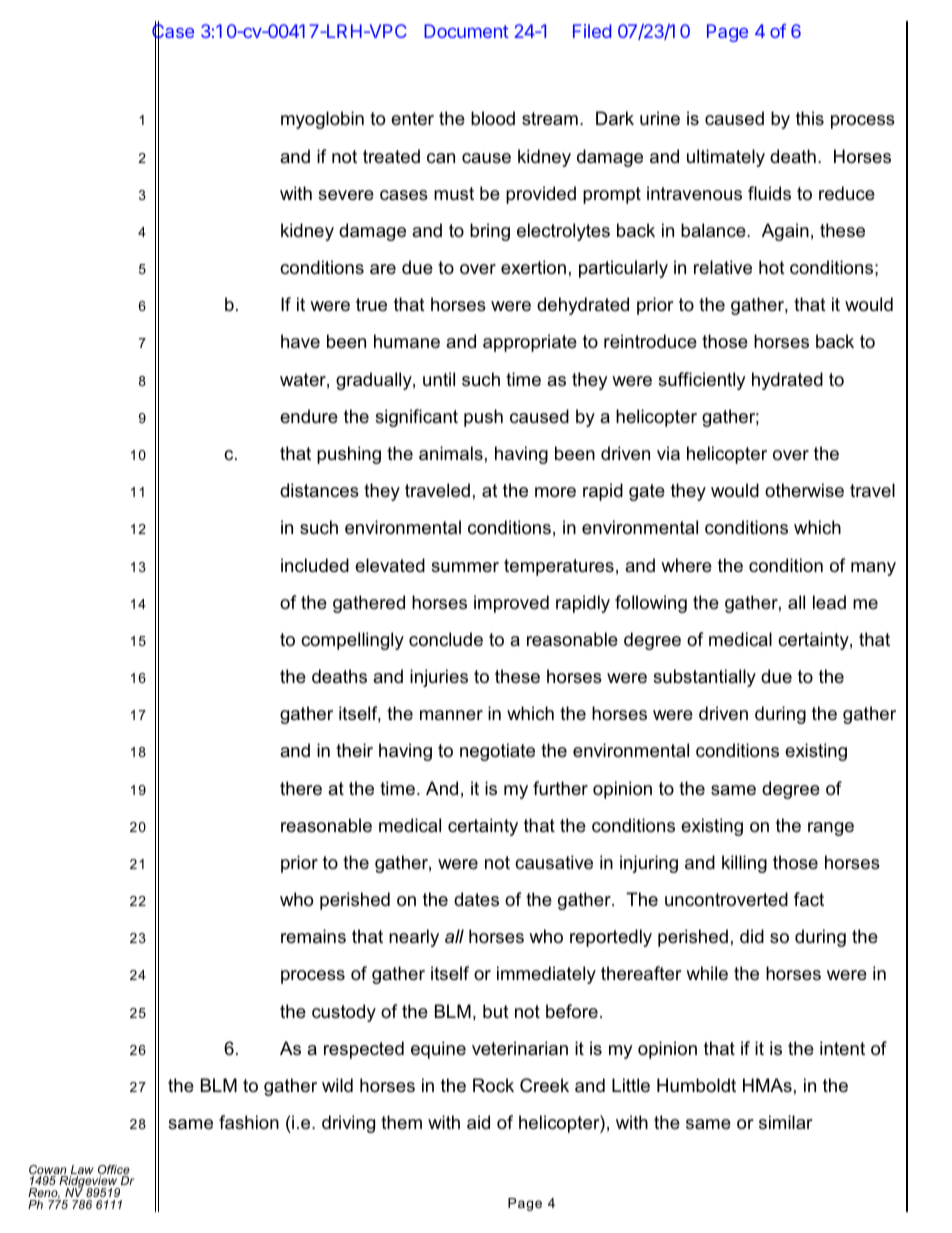 The width and height of the document is (952, 1233). Describe the element at coordinates (829, 602) in the document. I see `lead` at that location.
